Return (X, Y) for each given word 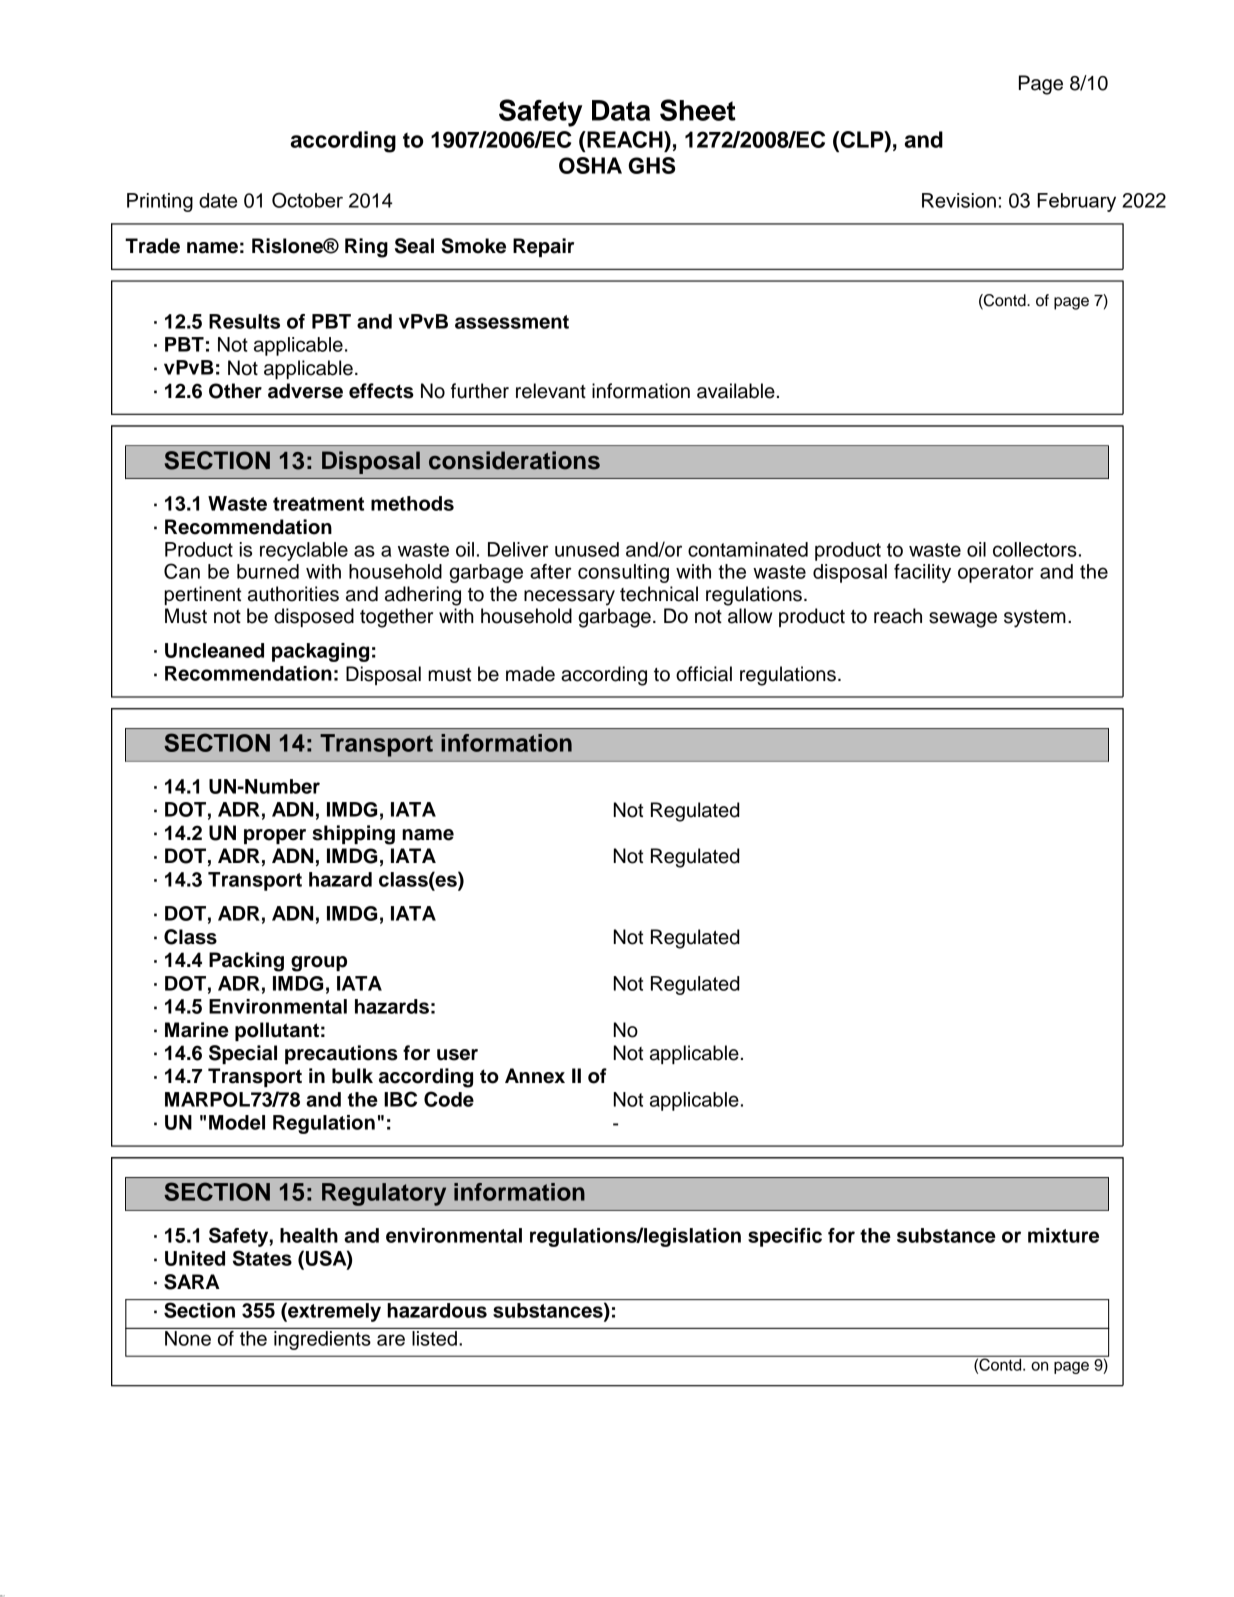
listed (434, 1338)
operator (996, 574)
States (262, 1258)
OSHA (590, 165)
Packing (246, 962)
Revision (959, 200)
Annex (535, 1076)
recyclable (304, 551)
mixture (1063, 1235)
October (307, 200)
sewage (963, 620)
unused (587, 549)
